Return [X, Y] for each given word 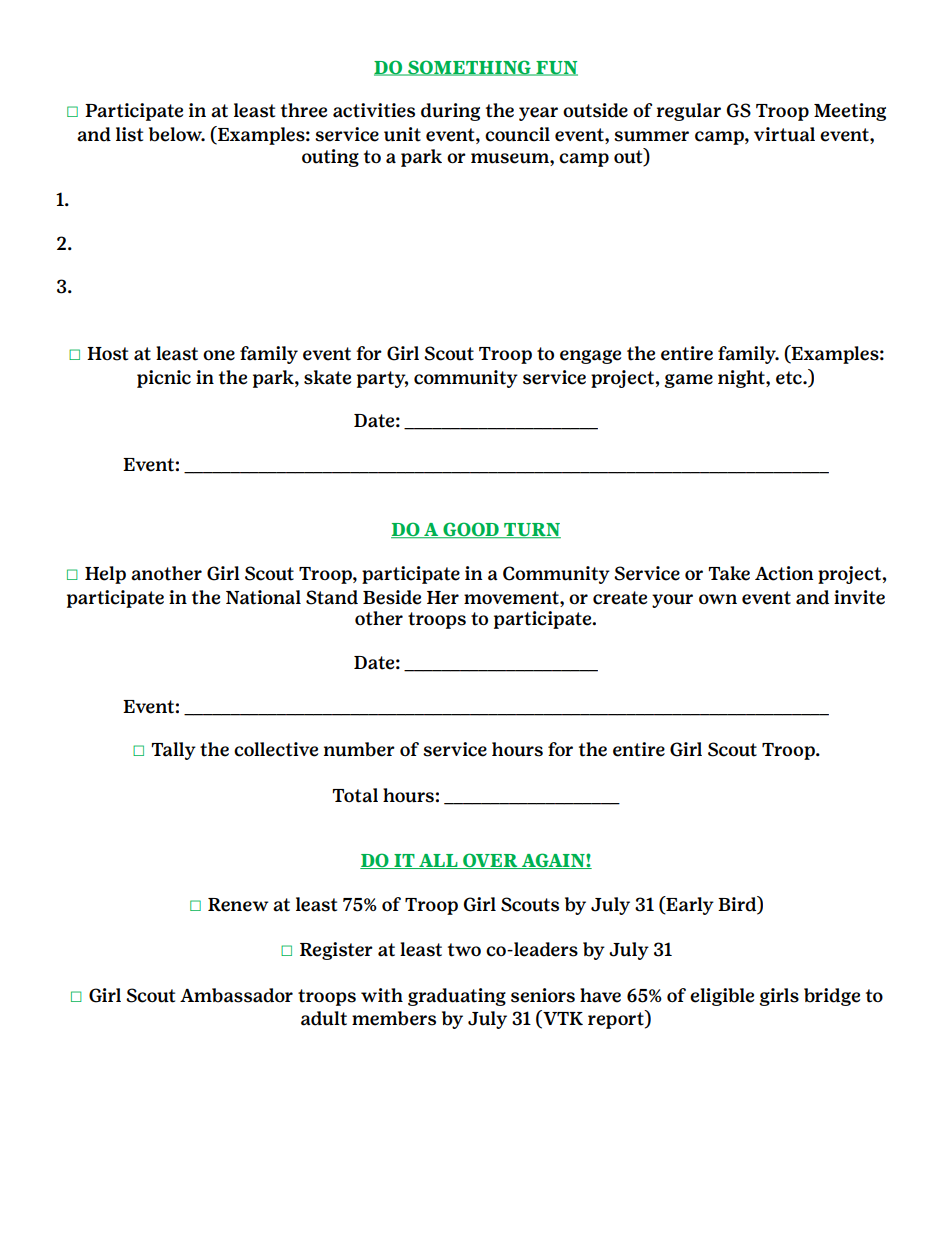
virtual [784, 134]
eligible [722, 997]
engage [590, 357]
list [129, 134]
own [718, 599]
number [359, 749]
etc [790, 378]
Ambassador [236, 995]
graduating [457, 997]
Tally [173, 751]
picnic [164, 379]
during [450, 112]
